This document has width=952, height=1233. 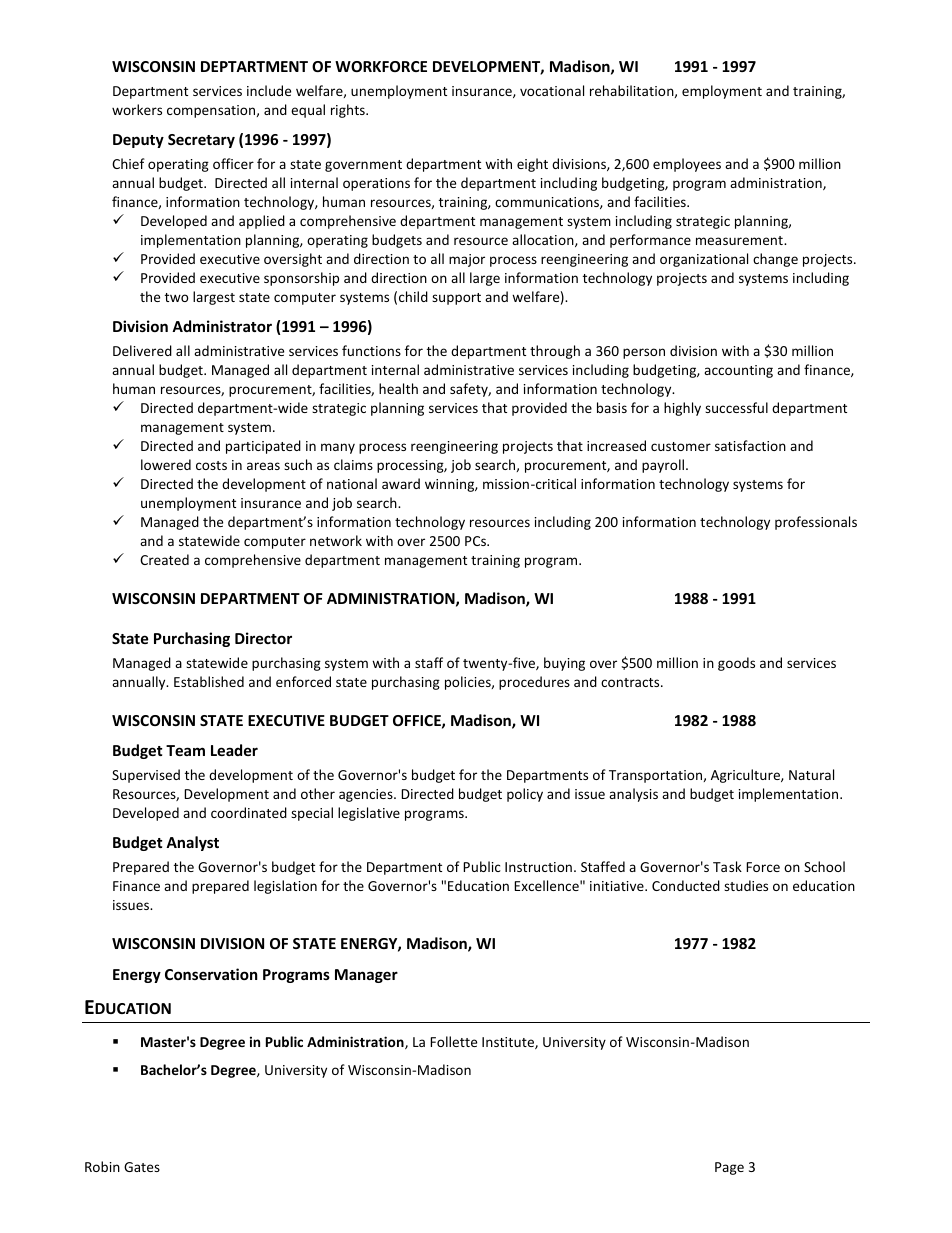 What do you see at coordinates (366, 976) in the document?
I see `Manager` at bounding box center [366, 976].
